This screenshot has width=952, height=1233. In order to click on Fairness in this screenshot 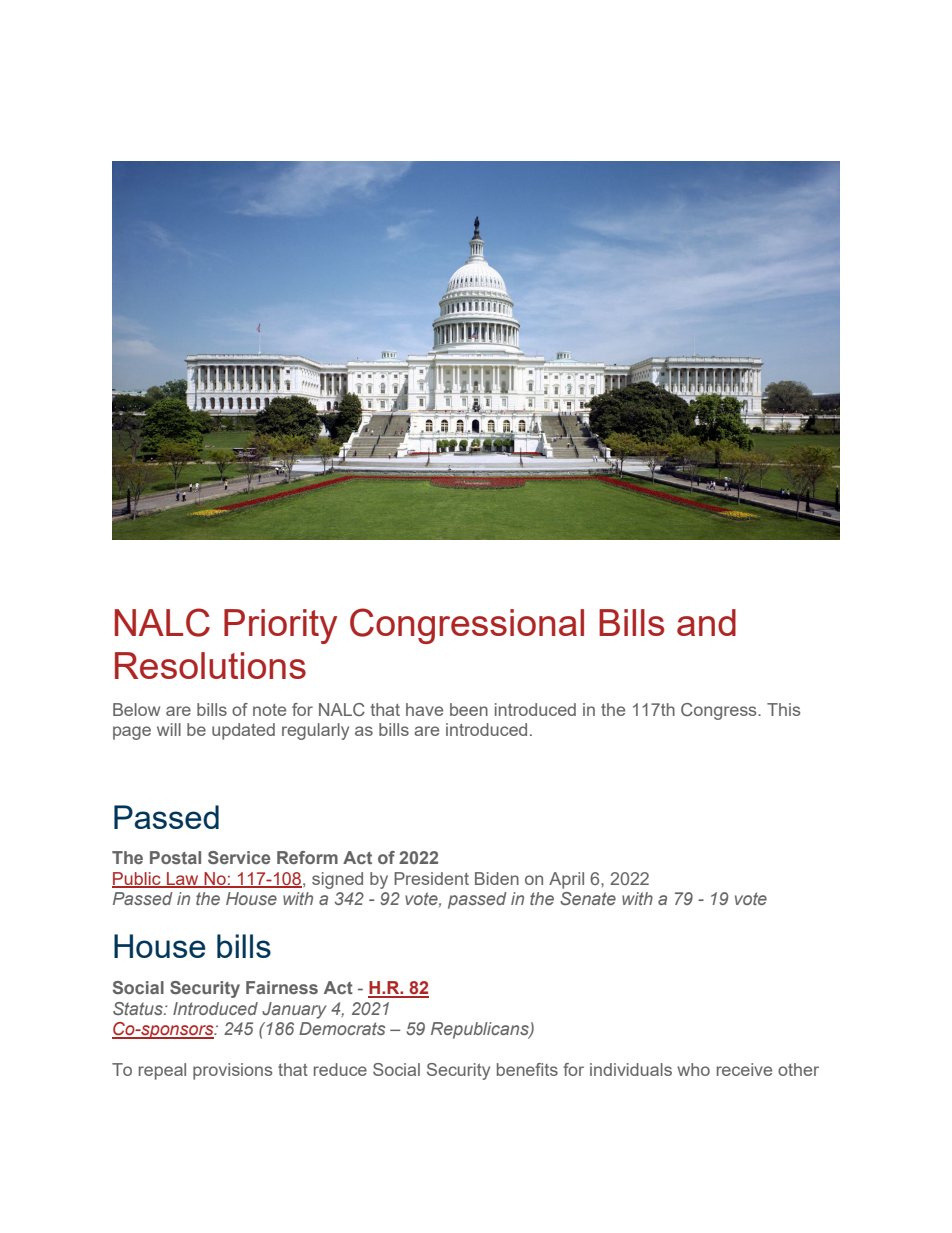, I will do `click(282, 987)`.
